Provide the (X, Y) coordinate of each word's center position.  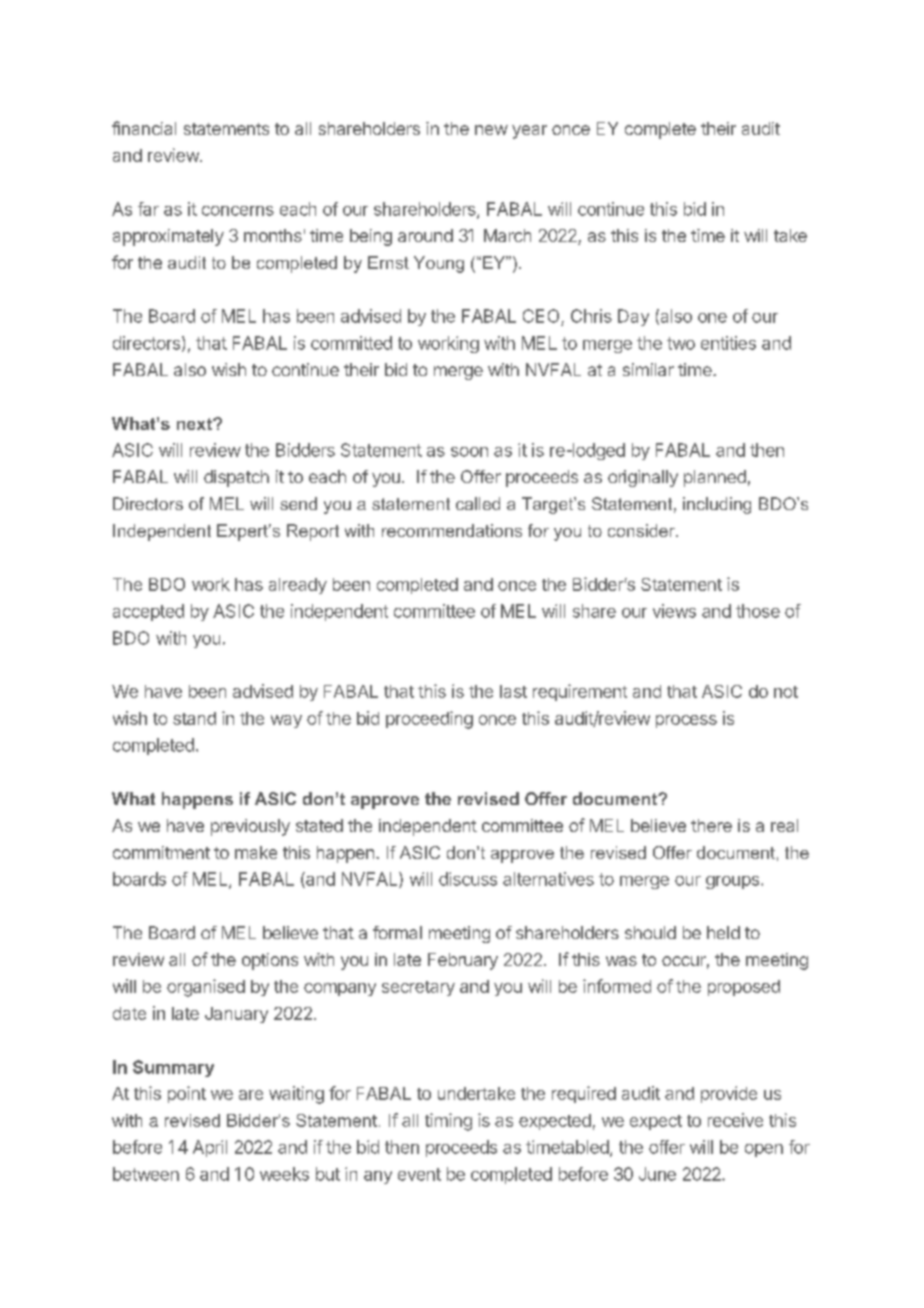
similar (648, 369)
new (491, 130)
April (210, 1148)
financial (144, 128)
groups (734, 882)
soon (469, 452)
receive (735, 1120)
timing (448, 1122)
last (513, 691)
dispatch (236, 478)
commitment (161, 852)
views (674, 611)
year (529, 132)
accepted (148, 612)
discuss (468, 879)
